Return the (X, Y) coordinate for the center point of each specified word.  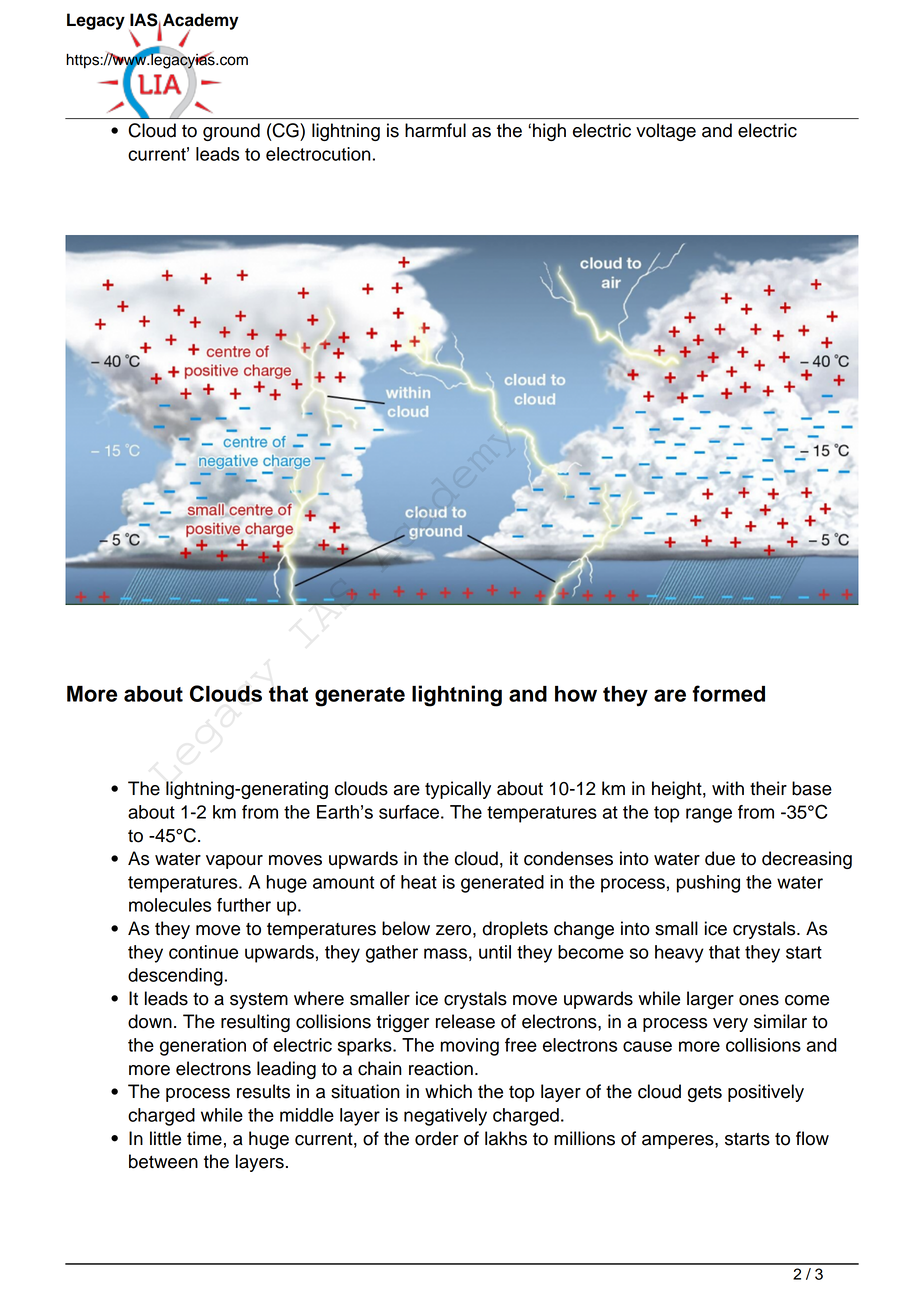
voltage (666, 132)
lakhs (506, 1138)
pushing (708, 884)
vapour (234, 862)
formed (728, 693)
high (549, 132)
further (244, 905)
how (576, 694)
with (728, 788)
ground (231, 132)
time (204, 1138)
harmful (435, 130)
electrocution (318, 154)
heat (419, 882)
